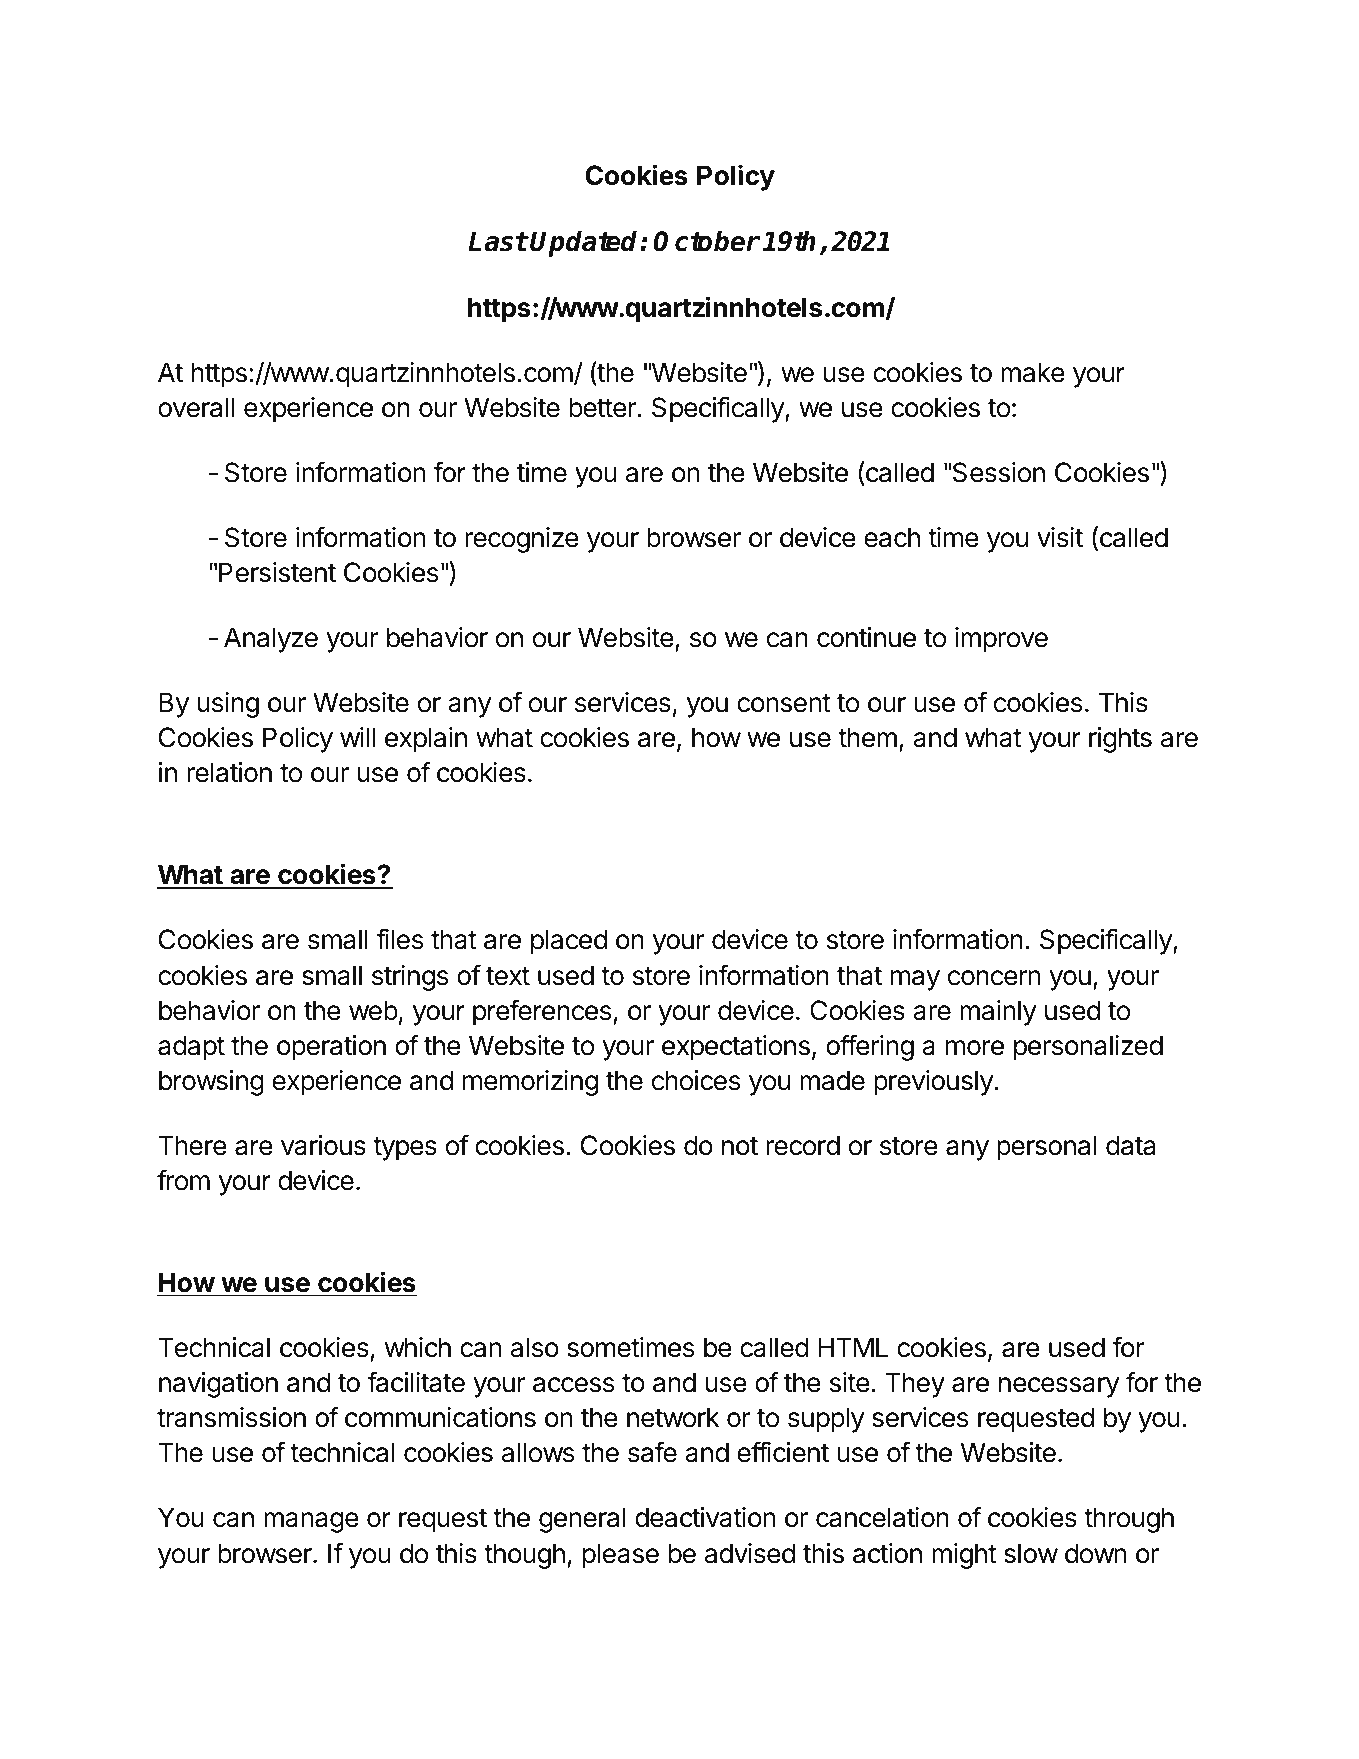  Describe the element at coordinates (603, 407) in the page. I see `better` at that location.
